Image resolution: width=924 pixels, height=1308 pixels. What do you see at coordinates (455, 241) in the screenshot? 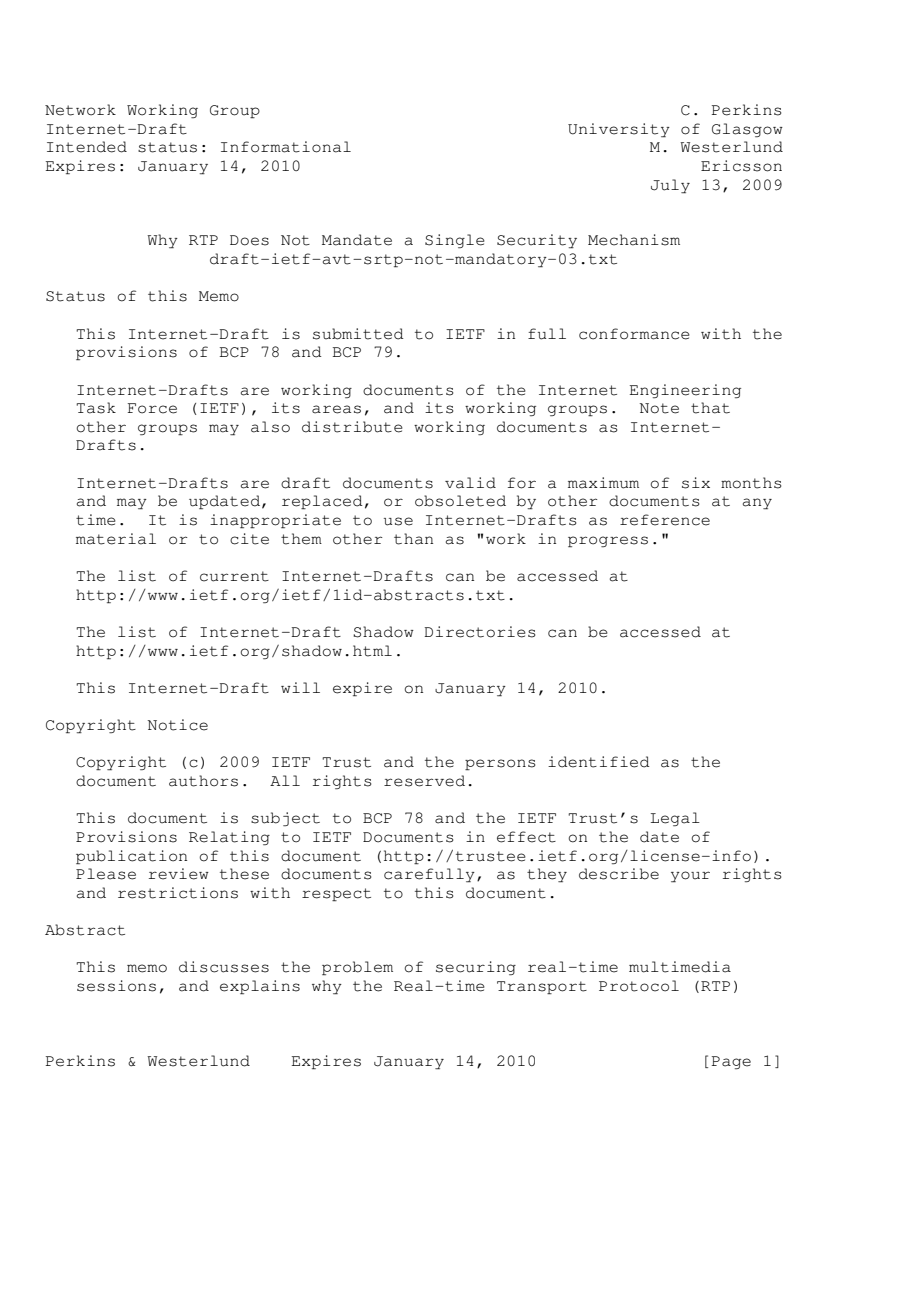
I see `Single` at bounding box center [455, 241].
